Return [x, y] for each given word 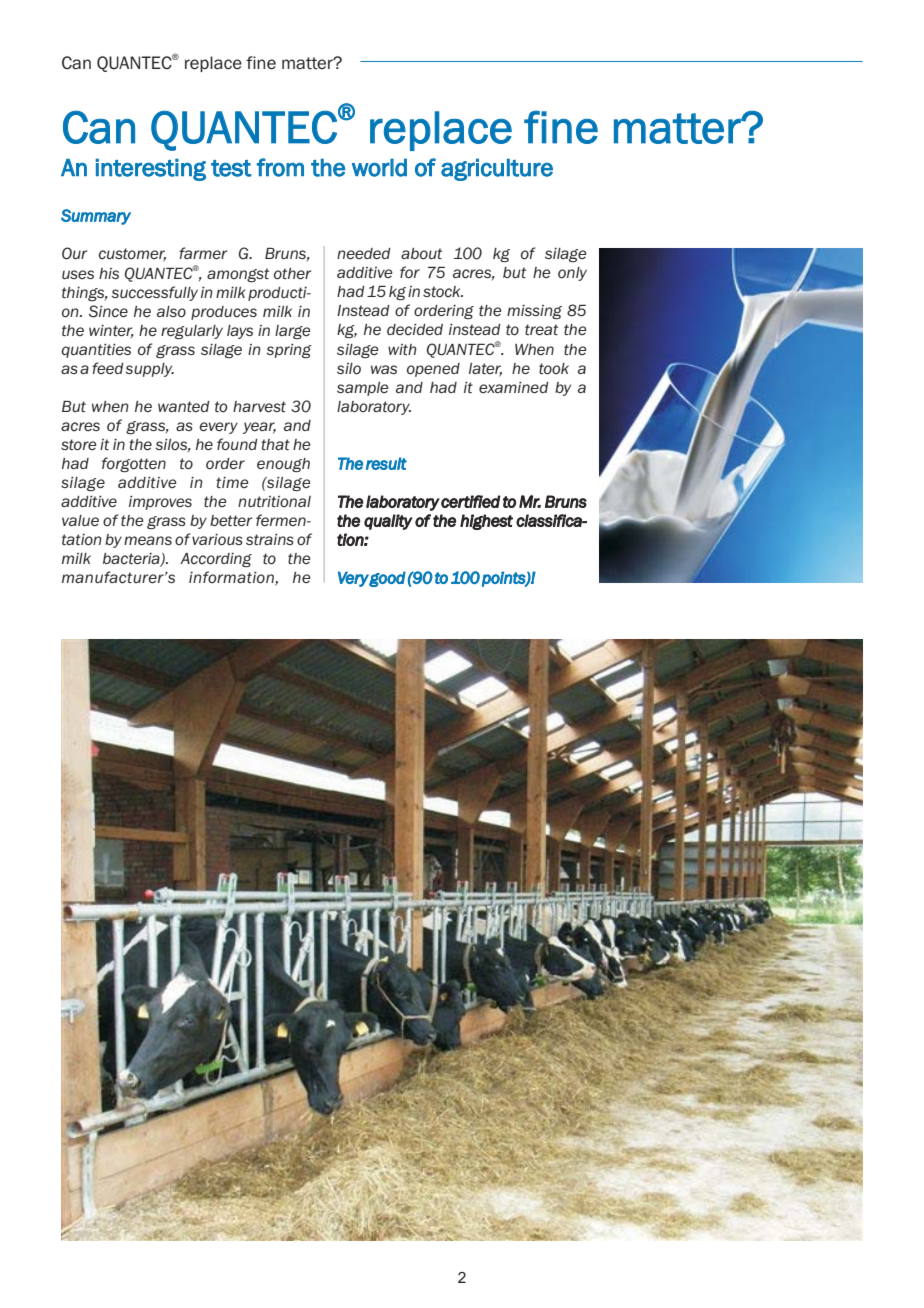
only [572, 274]
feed [108, 368]
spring [289, 351]
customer [132, 255]
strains [270, 539]
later [485, 370]
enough [283, 465]
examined [514, 387]
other [292, 274]
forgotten [134, 464]
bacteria [132, 560]
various [217, 540]
